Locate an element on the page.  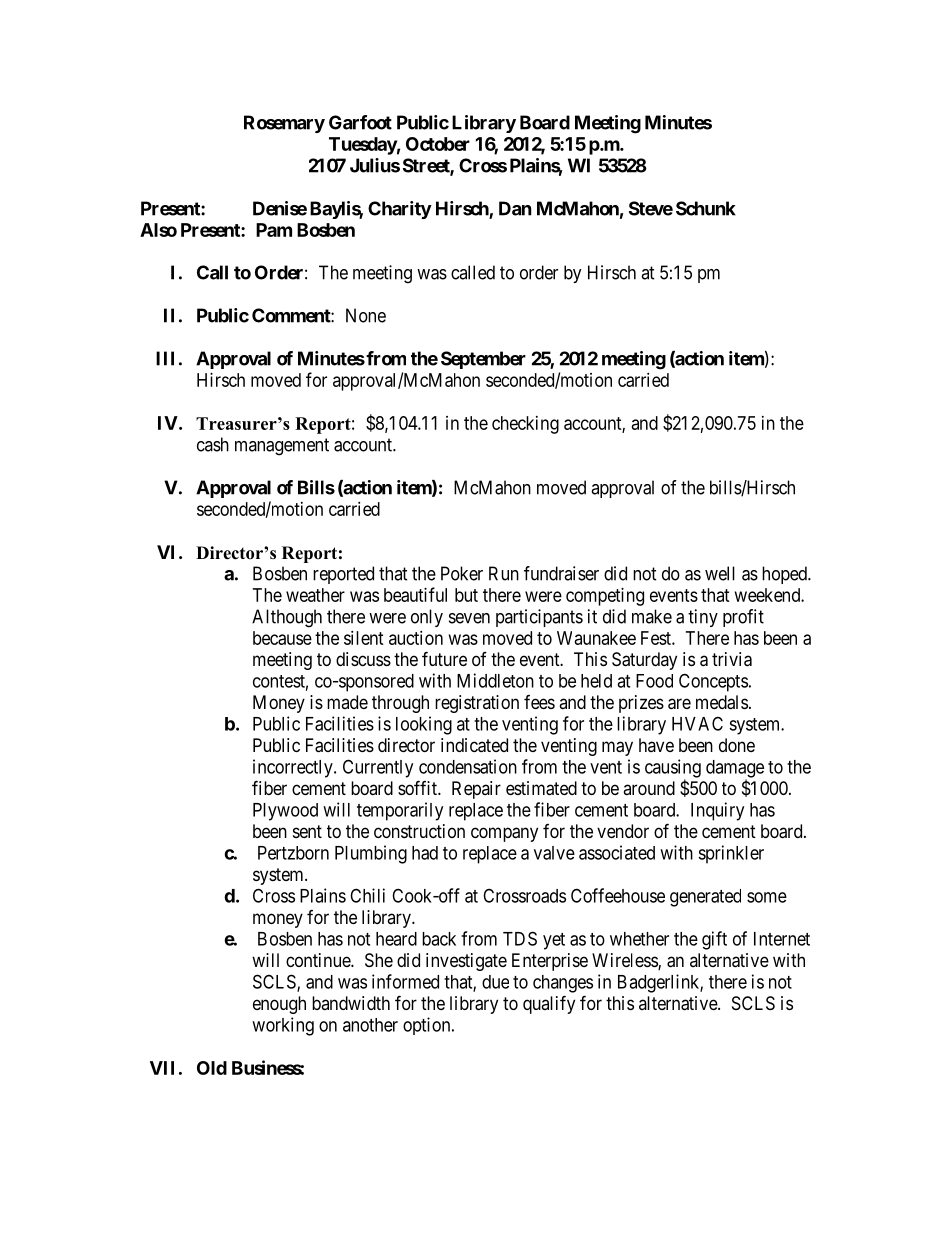
Rosemary is located at coordinates (284, 124).
